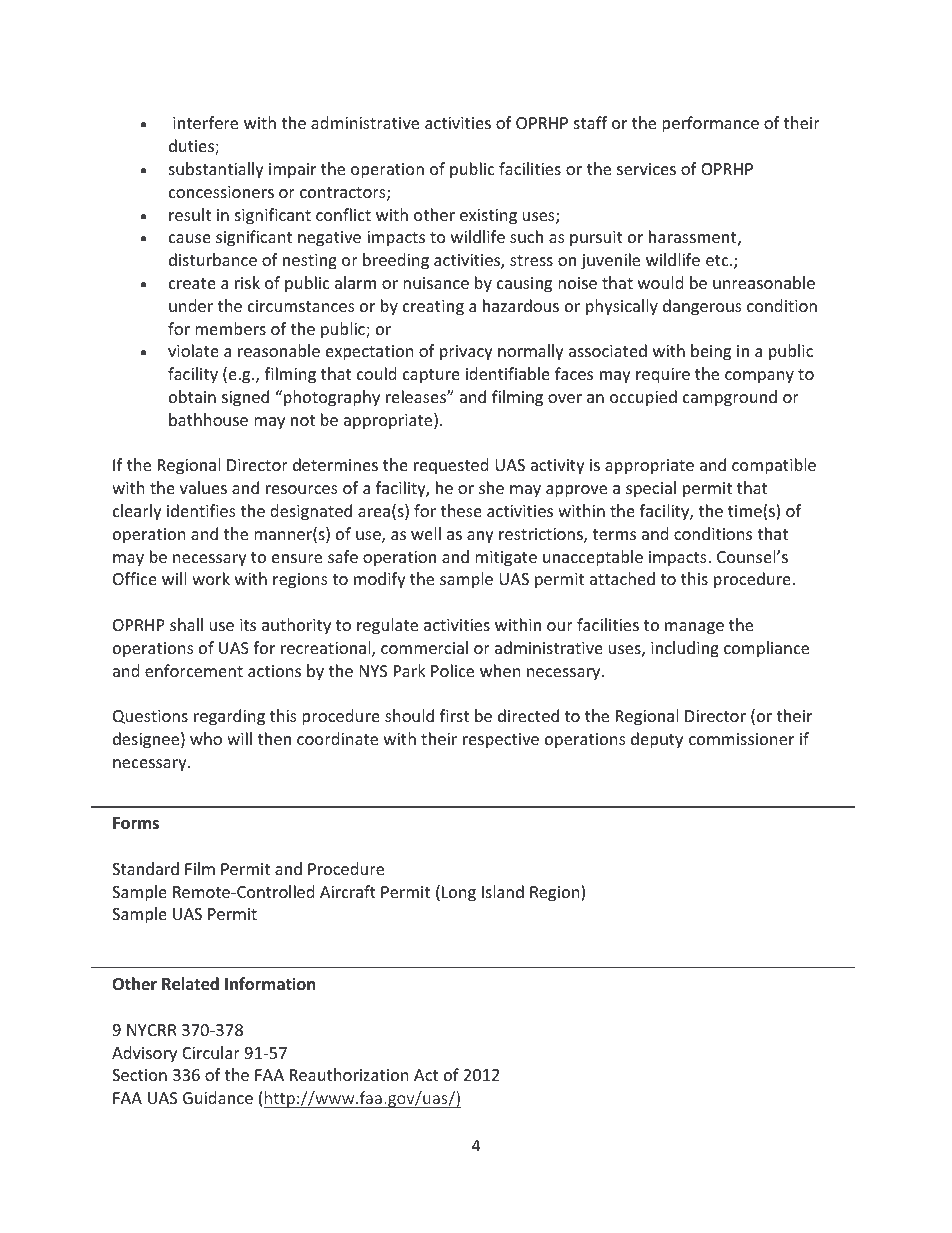  Describe the element at coordinates (503, 891) in the page. I see `Island` at that location.
